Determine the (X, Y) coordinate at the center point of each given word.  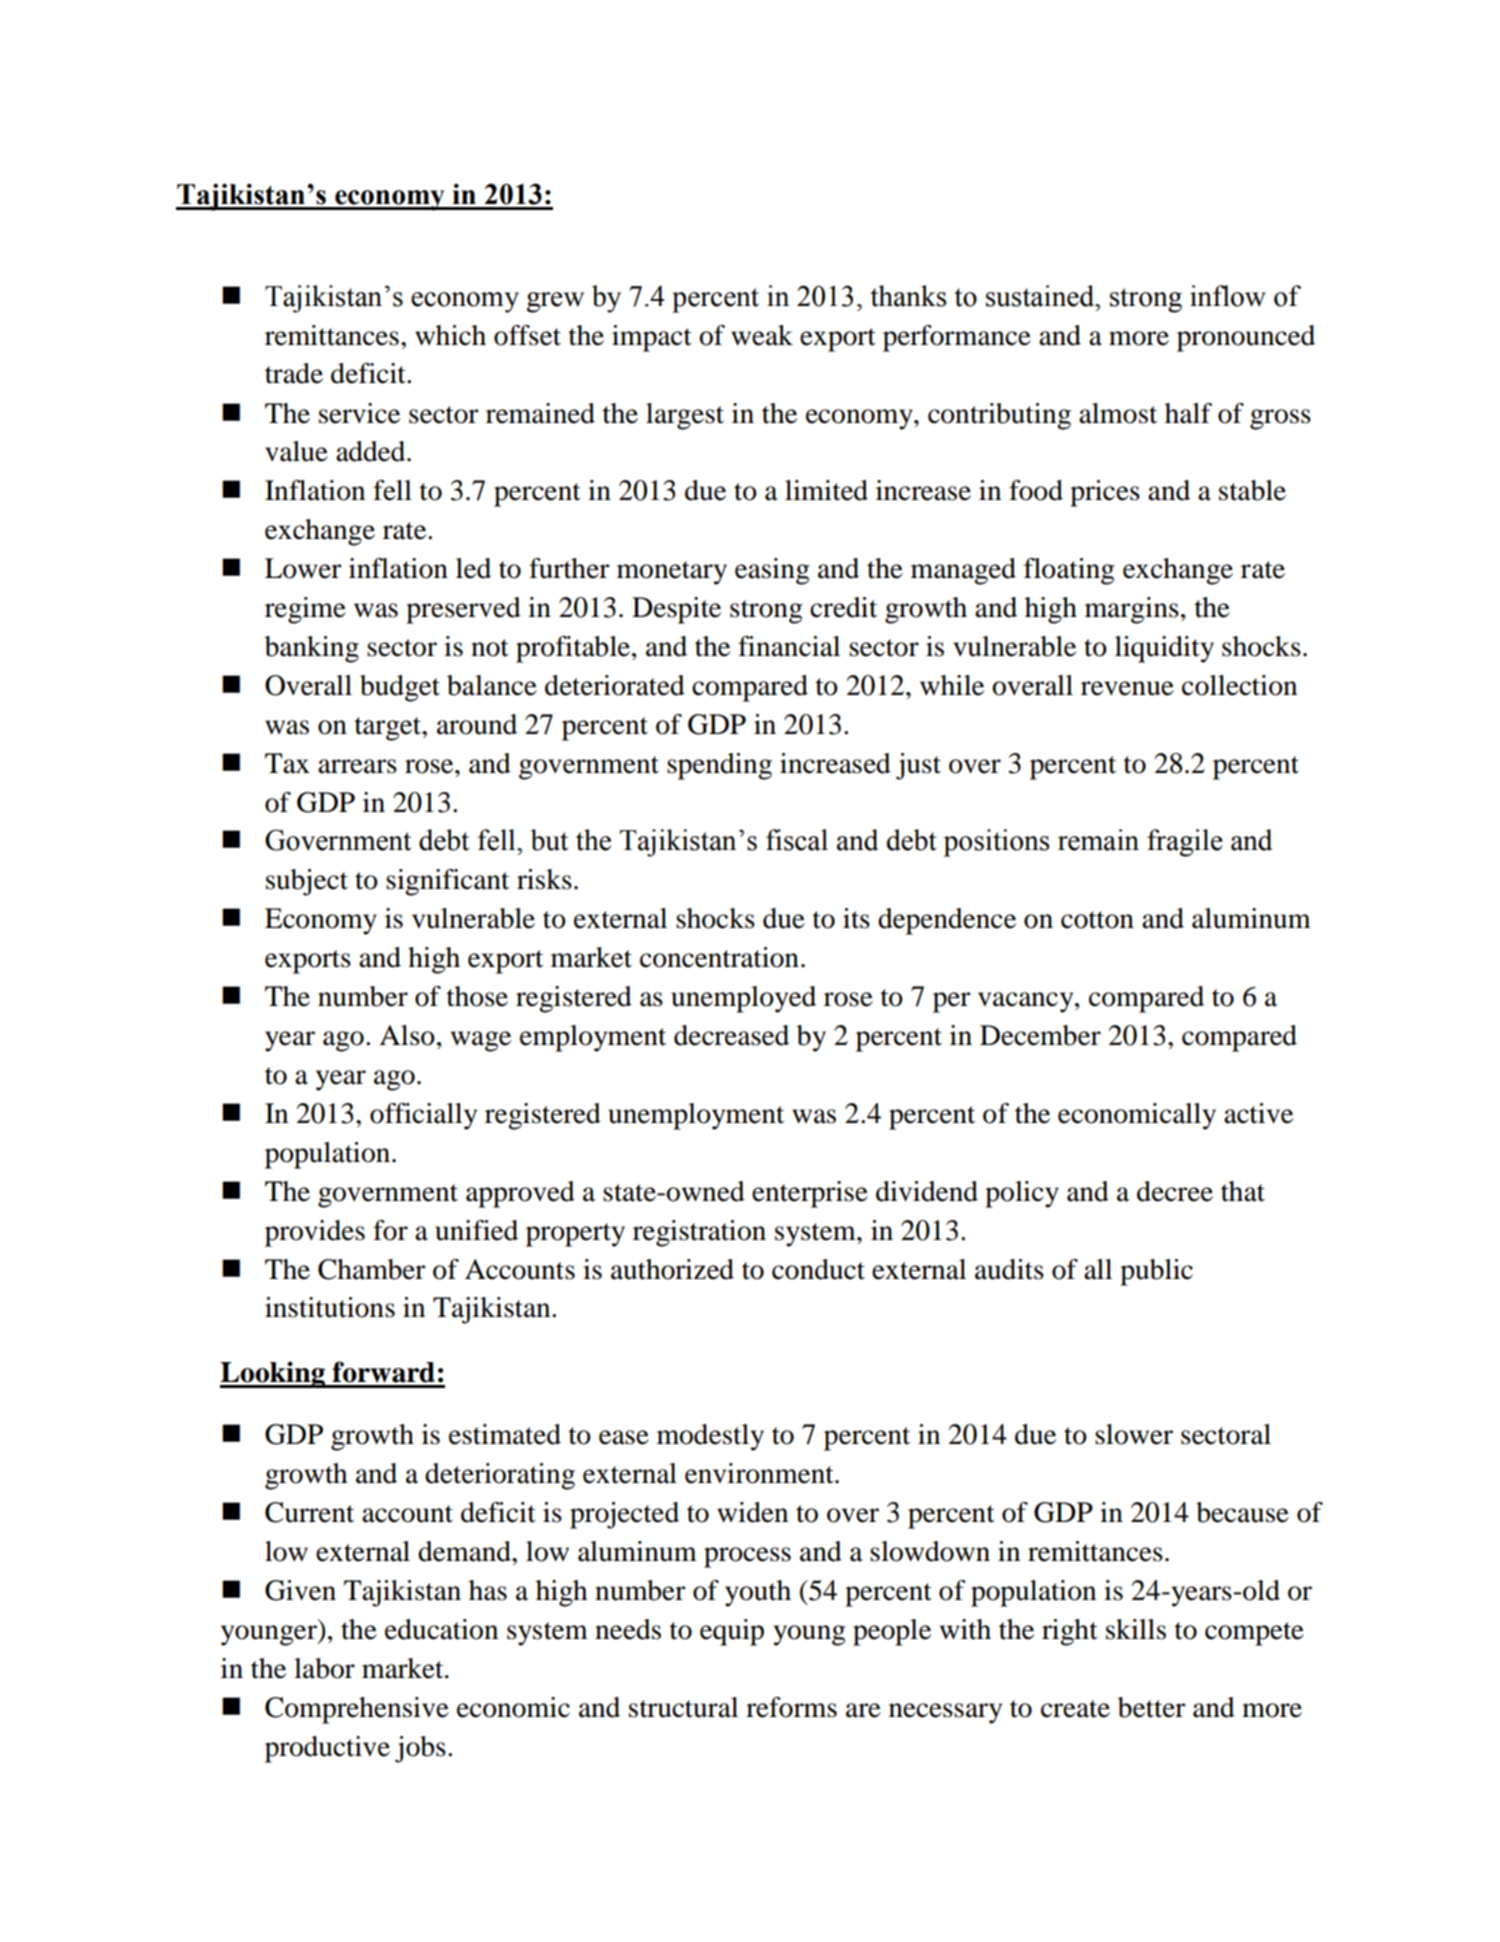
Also (407, 1035)
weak (762, 335)
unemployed (743, 999)
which (450, 335)
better (1152, 1707)
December (1040, 1035)
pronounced (1246, 338)
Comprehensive (357, 1710)
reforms (791, 1707)
